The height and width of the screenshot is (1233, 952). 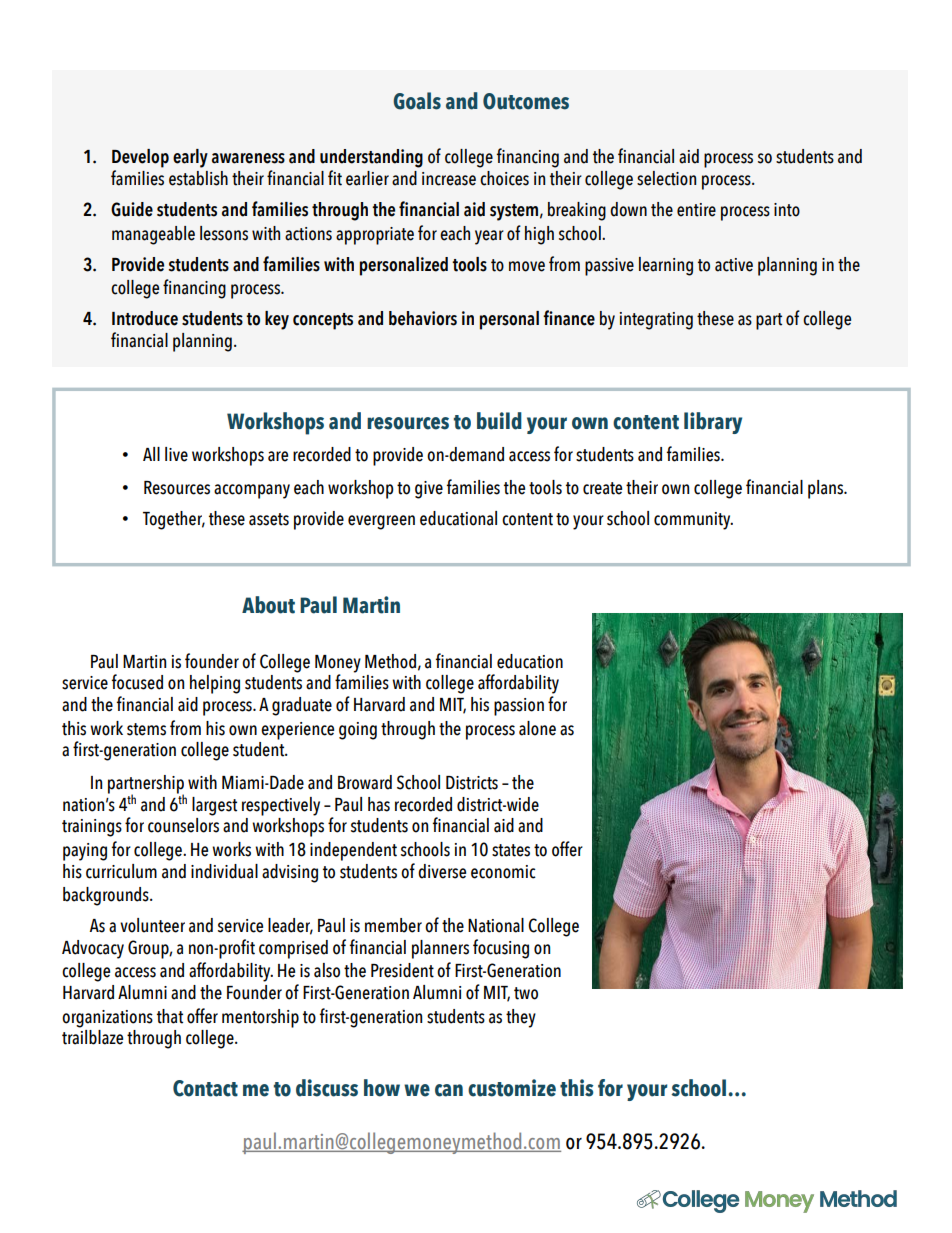 I want to click on Goals, so click(x=417, y=101).
